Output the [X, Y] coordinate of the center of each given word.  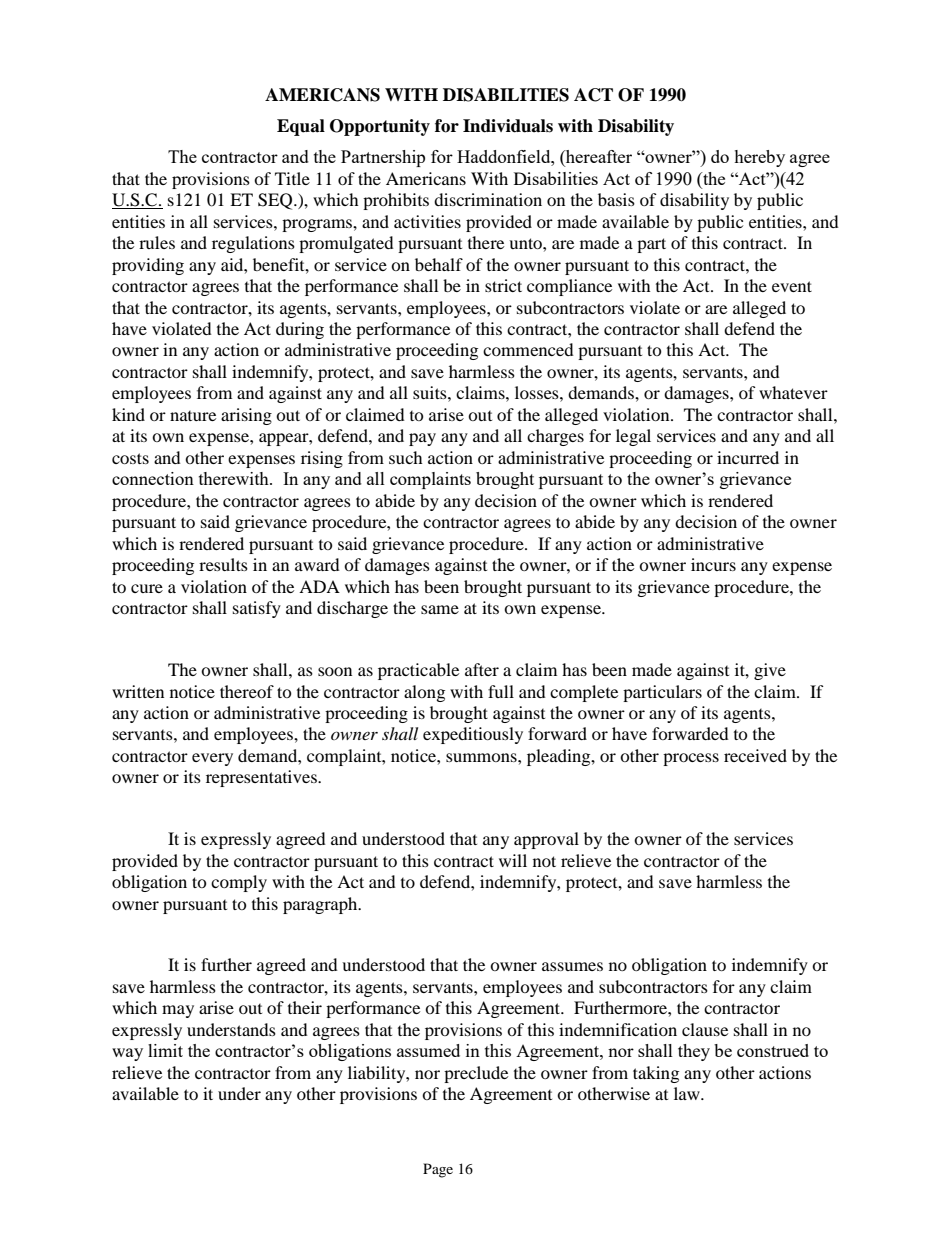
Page [438, 1170]
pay [422, 439]
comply [239, 883]
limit [165, 1050]
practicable [418, 671]
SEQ [276, 201]
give [770, 671]
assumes [572, 966]
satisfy [257, 609]
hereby [759, 158]
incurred [748, 457]
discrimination [488, 199]
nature [193, 416]
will [513, 860]
